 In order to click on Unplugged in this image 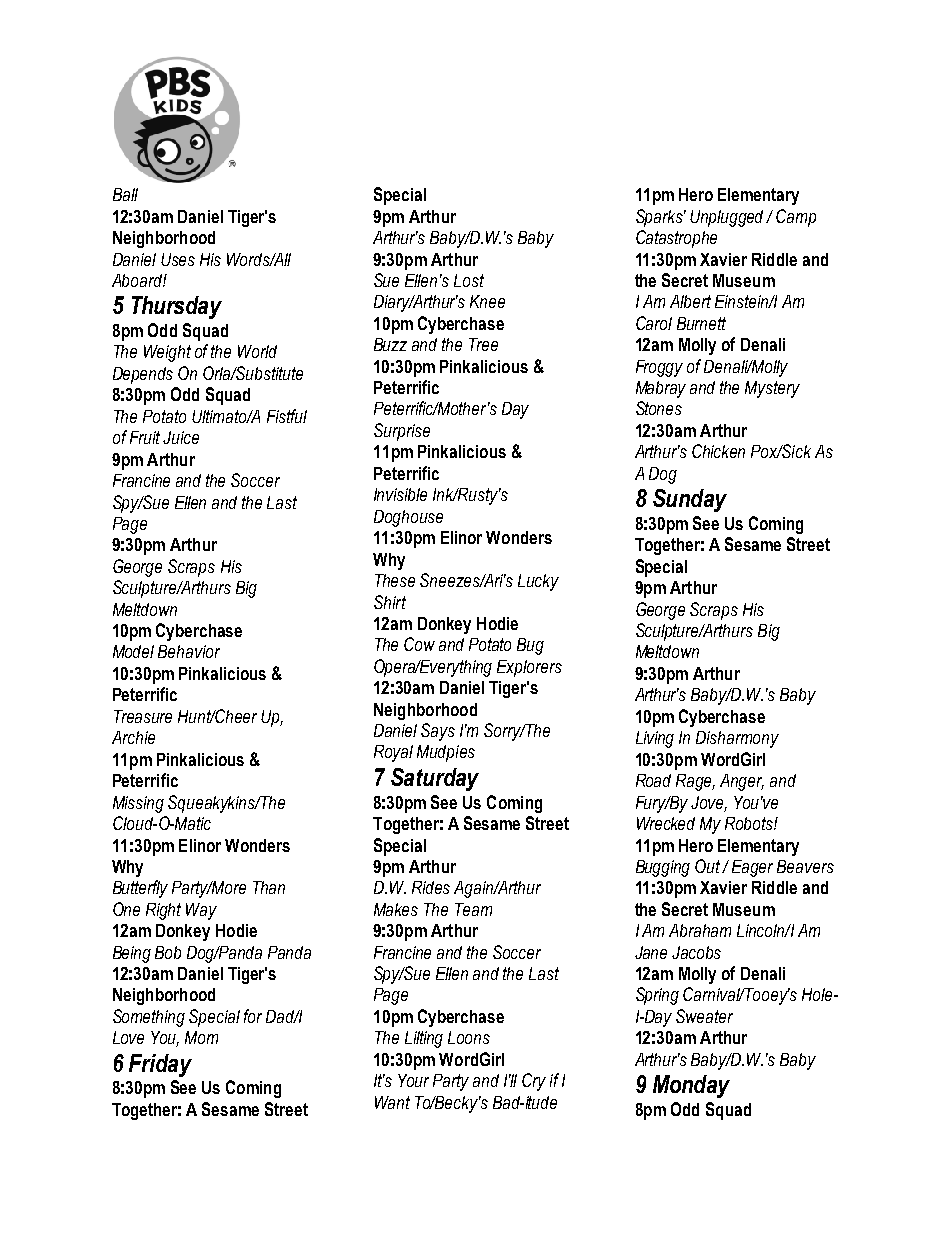, I will do `click(728, 218)`.
